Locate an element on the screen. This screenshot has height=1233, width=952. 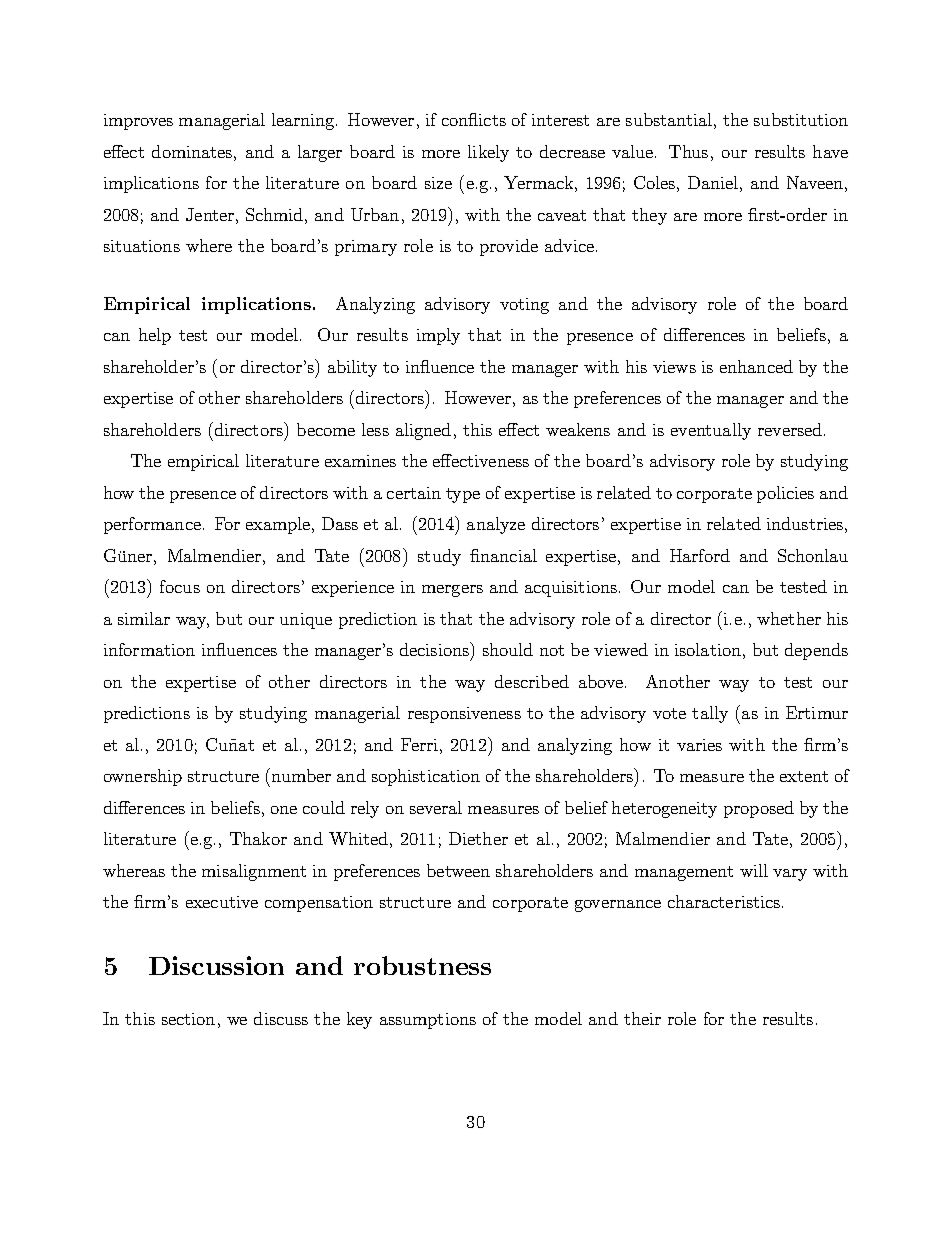
assumptions is located at coordinates (428, 1021).
